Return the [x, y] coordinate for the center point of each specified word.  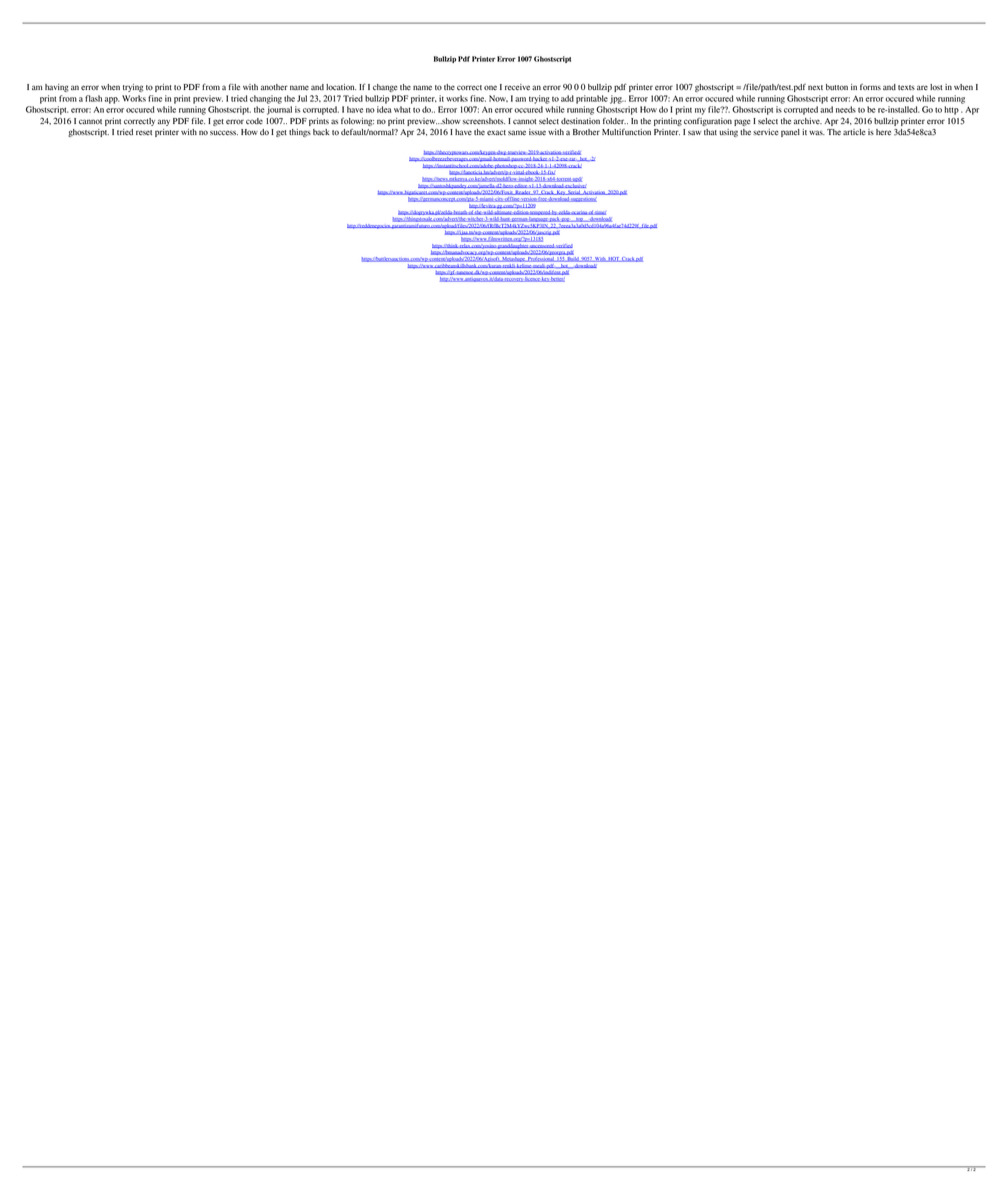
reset [144, 132]
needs [846, 109]
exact [496, 133]
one [490, 87]
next [815, 88]
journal [279, 110]
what [402, 109]
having [57, 88]
